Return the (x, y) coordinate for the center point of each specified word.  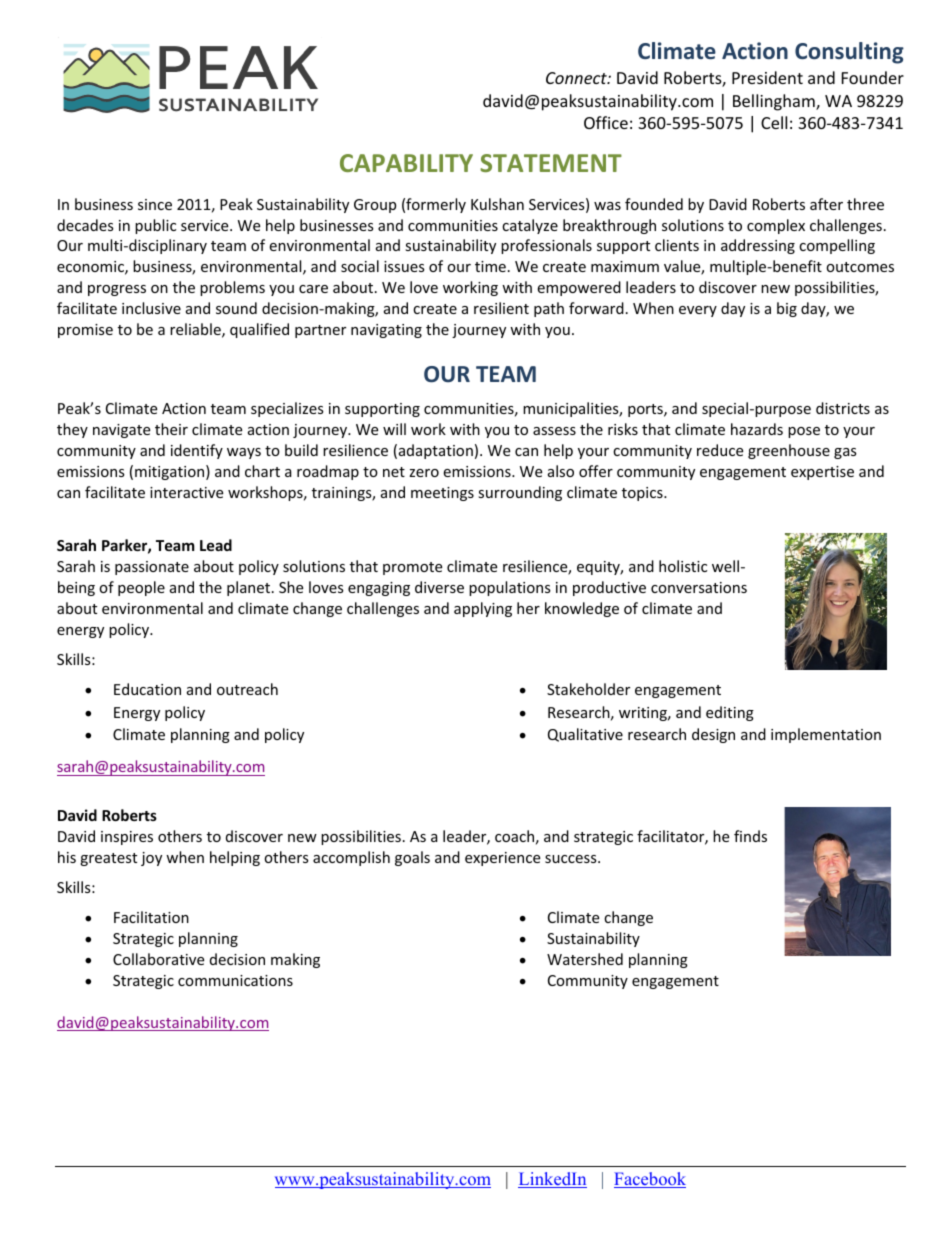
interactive (186, 492)
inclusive (151, 308)
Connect (577, 78)
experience (502, 859)
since (155, 204)
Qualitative (585, 735)
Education (147, 689)
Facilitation (151, 917)
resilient (501, 308)
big (787, 309)
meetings (442, 494)
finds (750, 836)
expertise (822, 473)
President (767, 77)
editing (730, 713)
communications (235, 980)
